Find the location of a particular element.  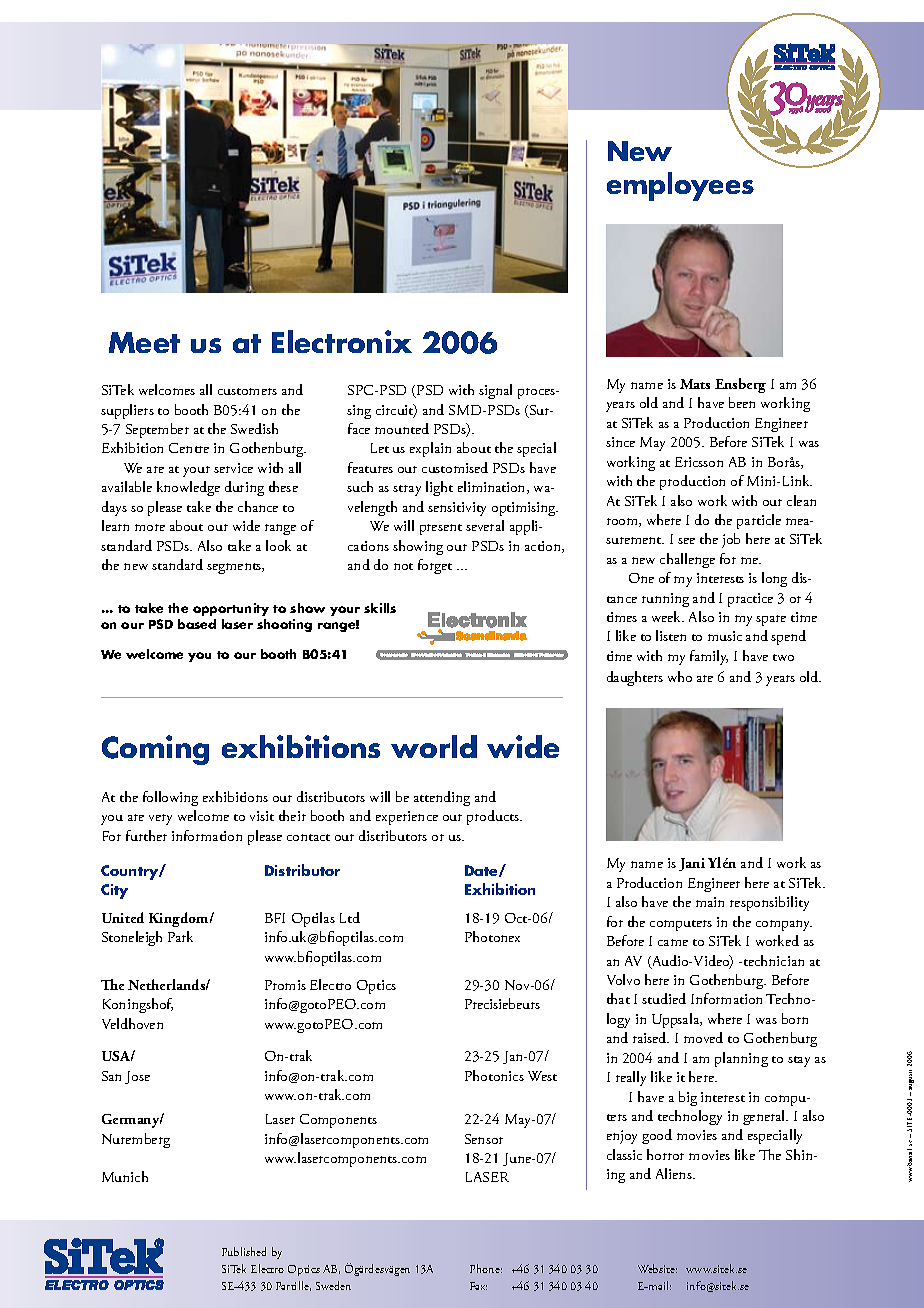

Meet is located at coordinates (144, 342).
